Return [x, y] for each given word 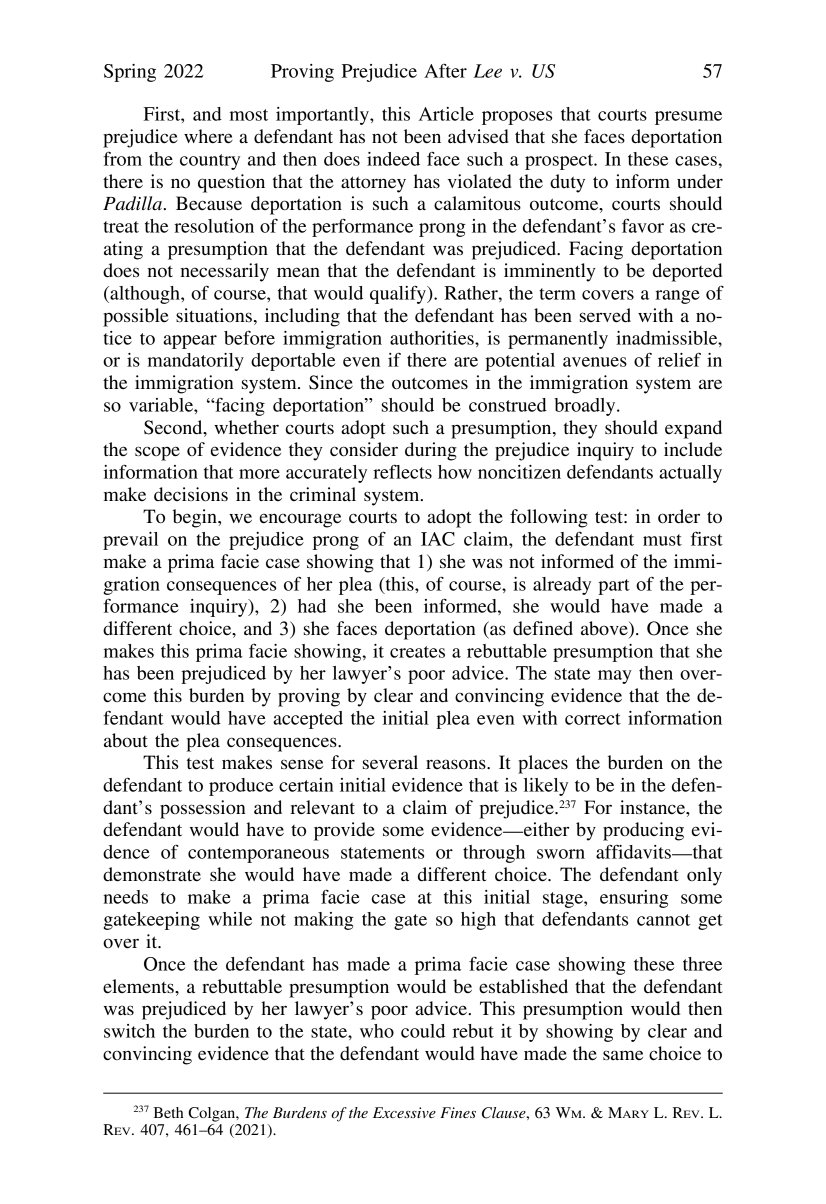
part [614, 587]
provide [344, 831]
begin [196, 518]
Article [446, 114]
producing [643, 831]
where [208, 136]
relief [679, 360]
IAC [438, 539]
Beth [168, 1112]
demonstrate [152, 874]
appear [190, 342]
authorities [433, 338]
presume [688, 118]
